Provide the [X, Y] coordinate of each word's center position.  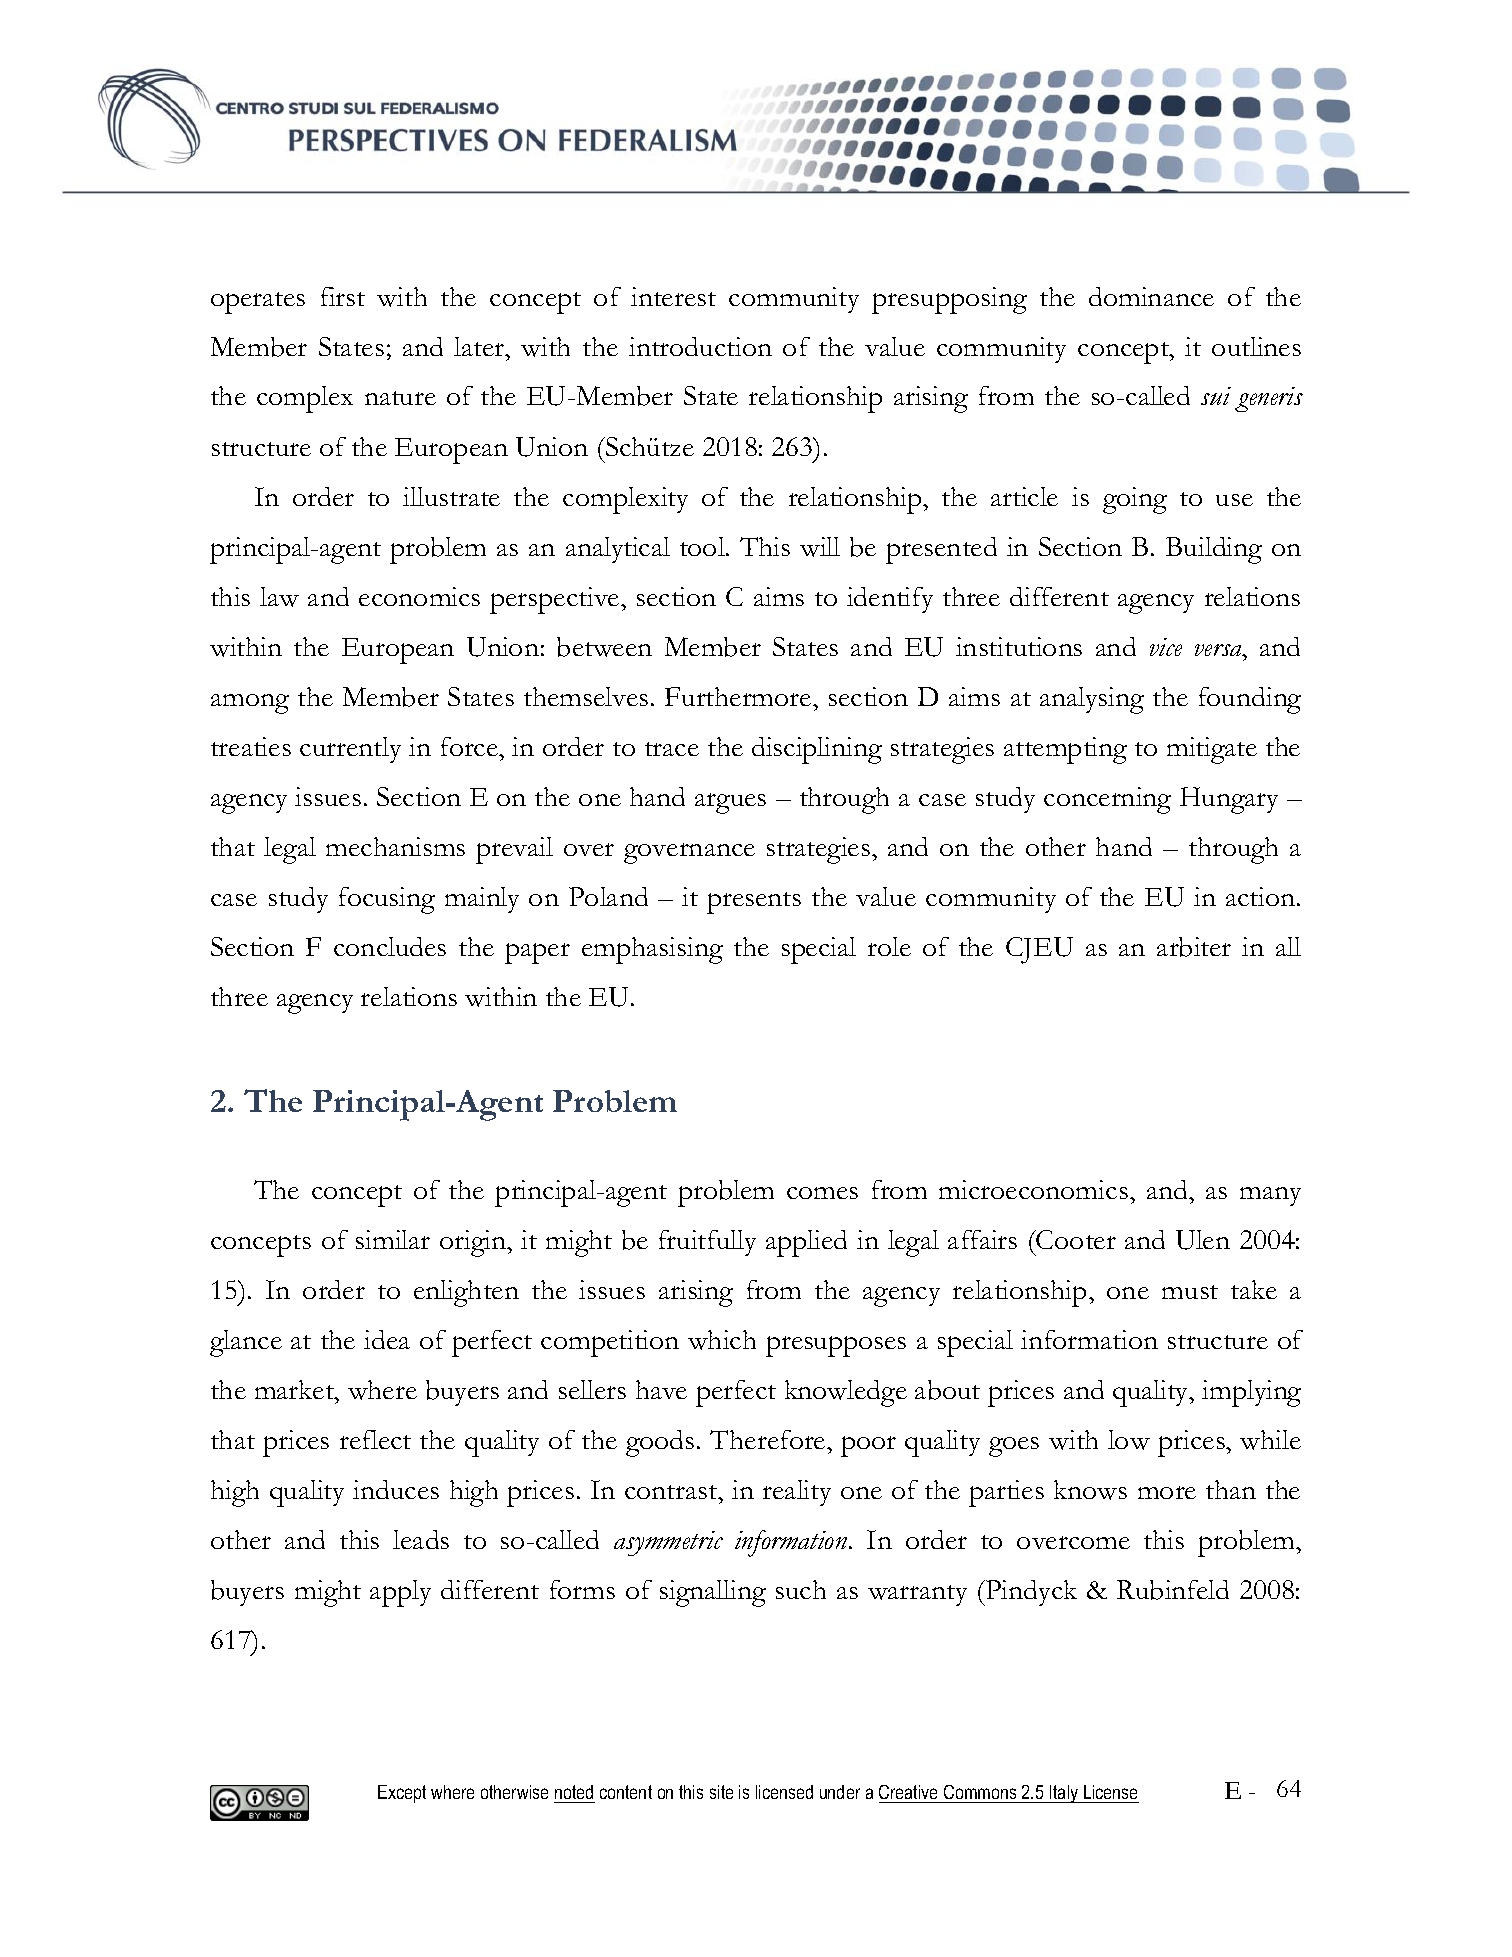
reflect [375, 1439]
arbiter [1194, 947]
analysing [1092, 700]
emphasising [652, 950]
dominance [1151, 296]
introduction [700, 346]
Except [402, 1794]
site [721, 1792]
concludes [390, 946]
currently [350, 750]
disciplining [817, 750]
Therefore [769, 1439]
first [343, 296]
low [1129, 1440]
